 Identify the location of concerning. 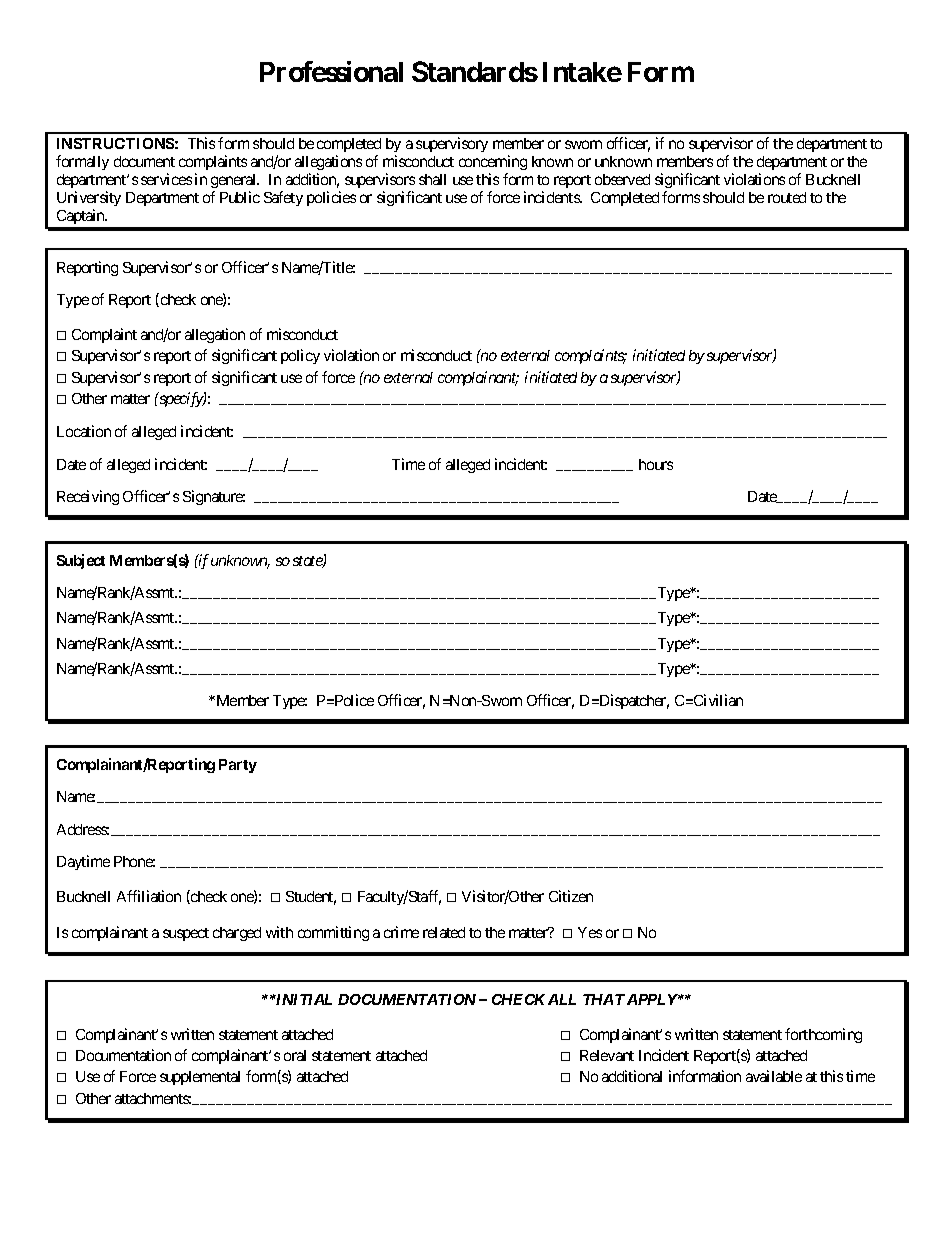
(493, 162).
